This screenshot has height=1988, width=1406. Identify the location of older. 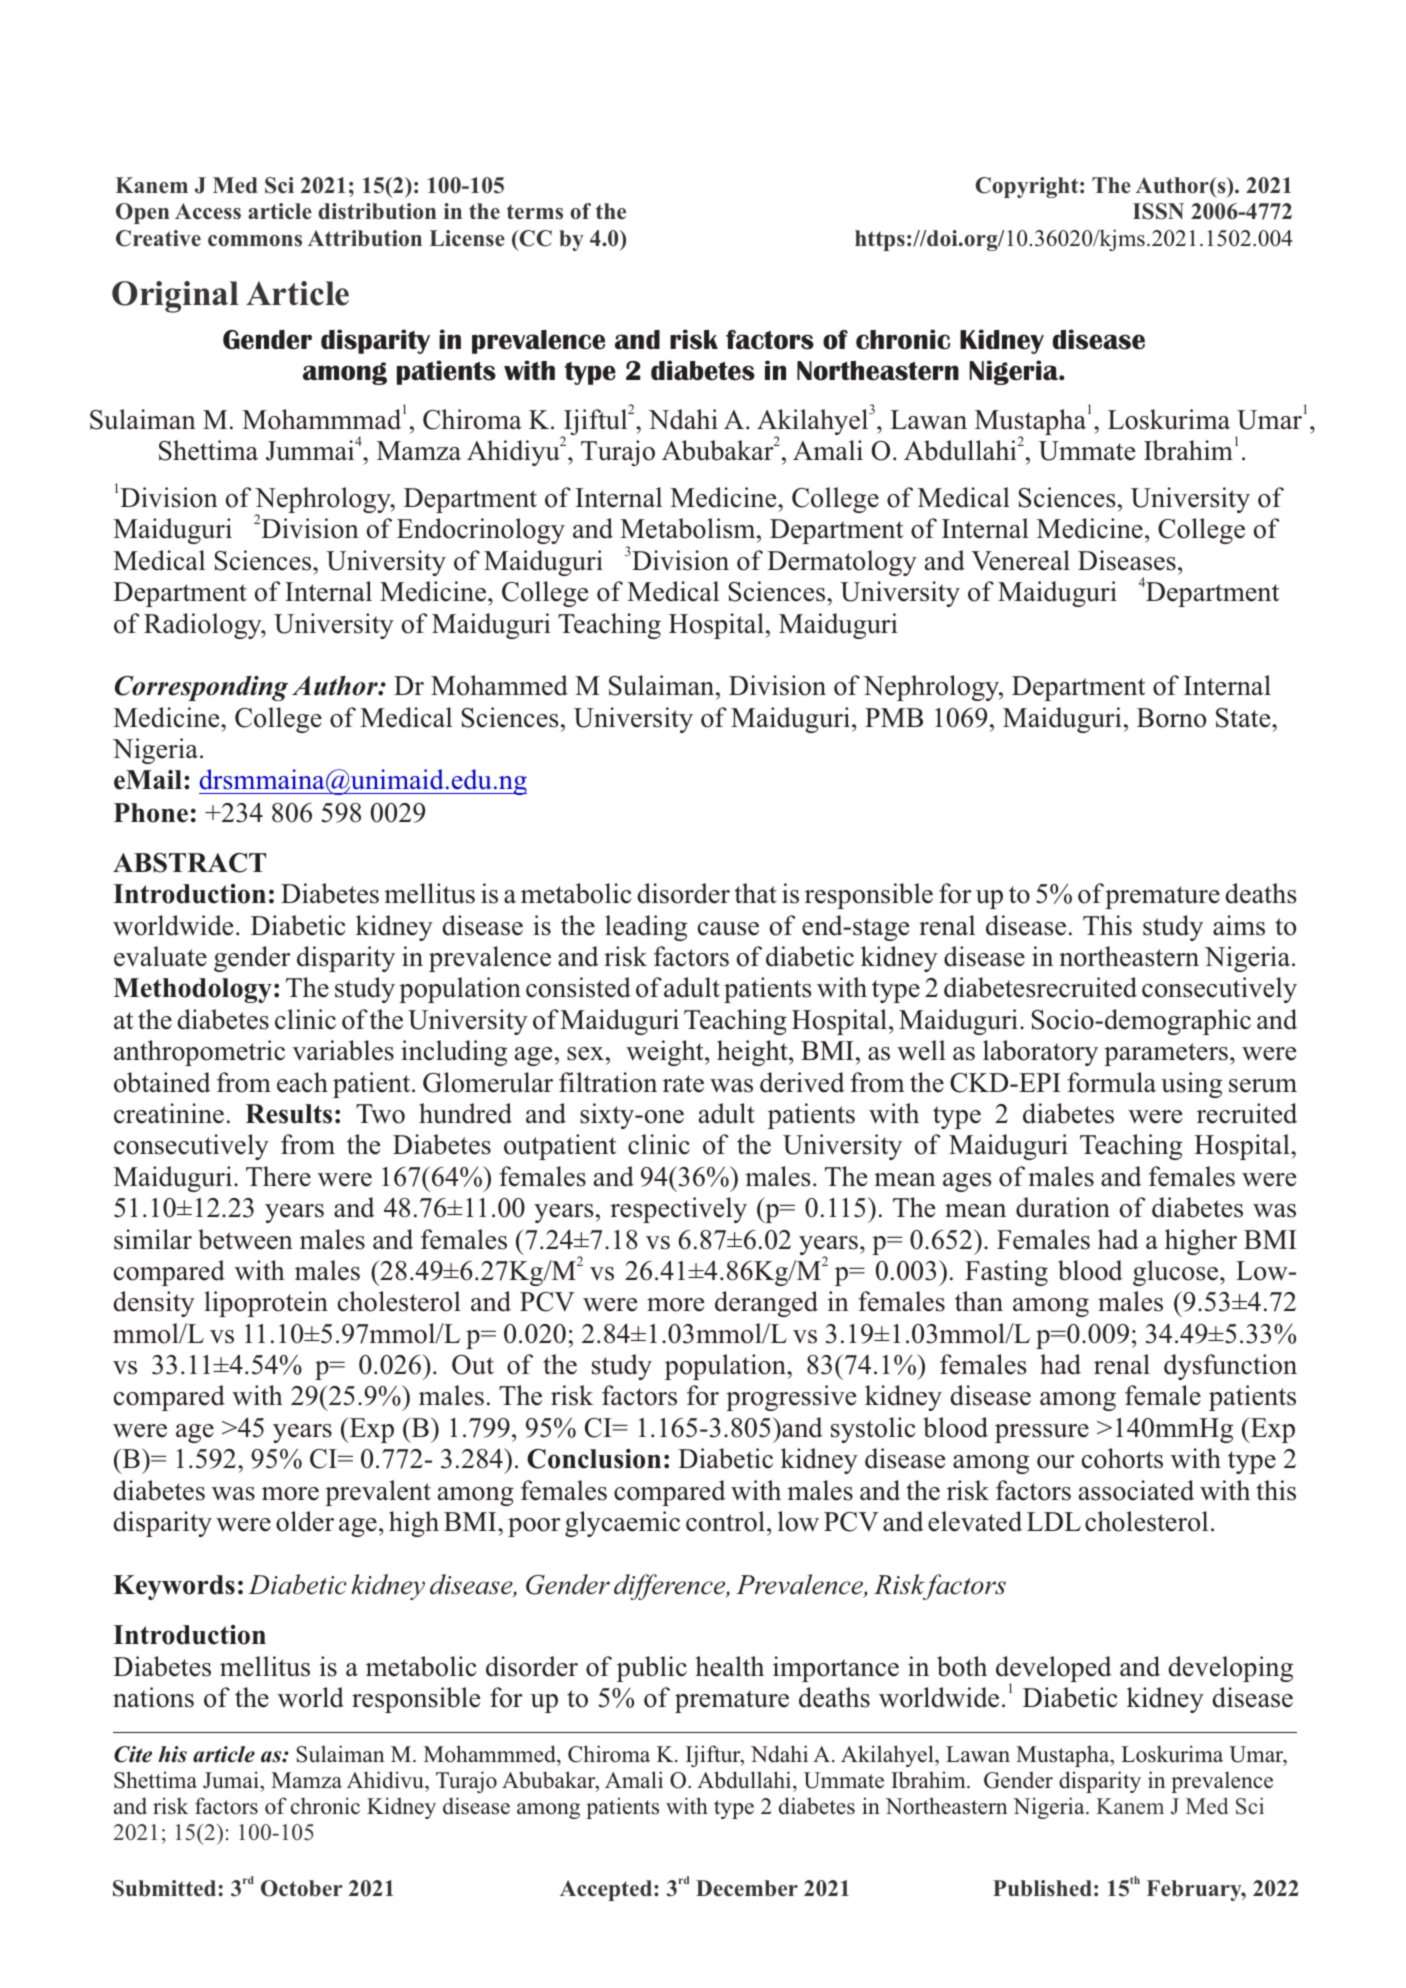
(305, 1521).
